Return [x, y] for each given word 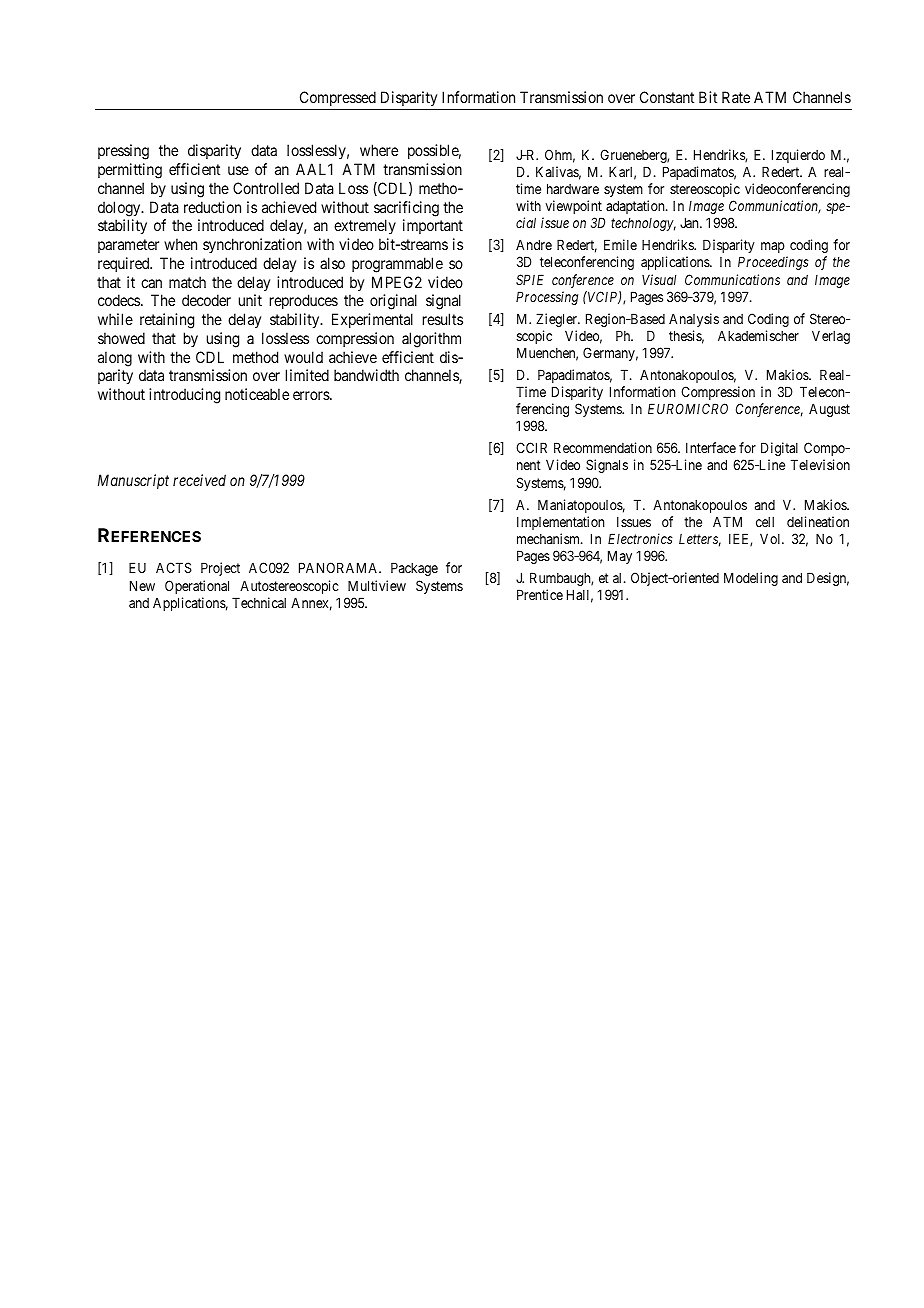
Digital [779, 449]
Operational [197, 587]
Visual [659, 279]
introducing [184, 396]
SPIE [530, 279]
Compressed [338, 98]
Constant [667, 97]
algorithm [431, 340]
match [187, 282]
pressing [123, 152]
